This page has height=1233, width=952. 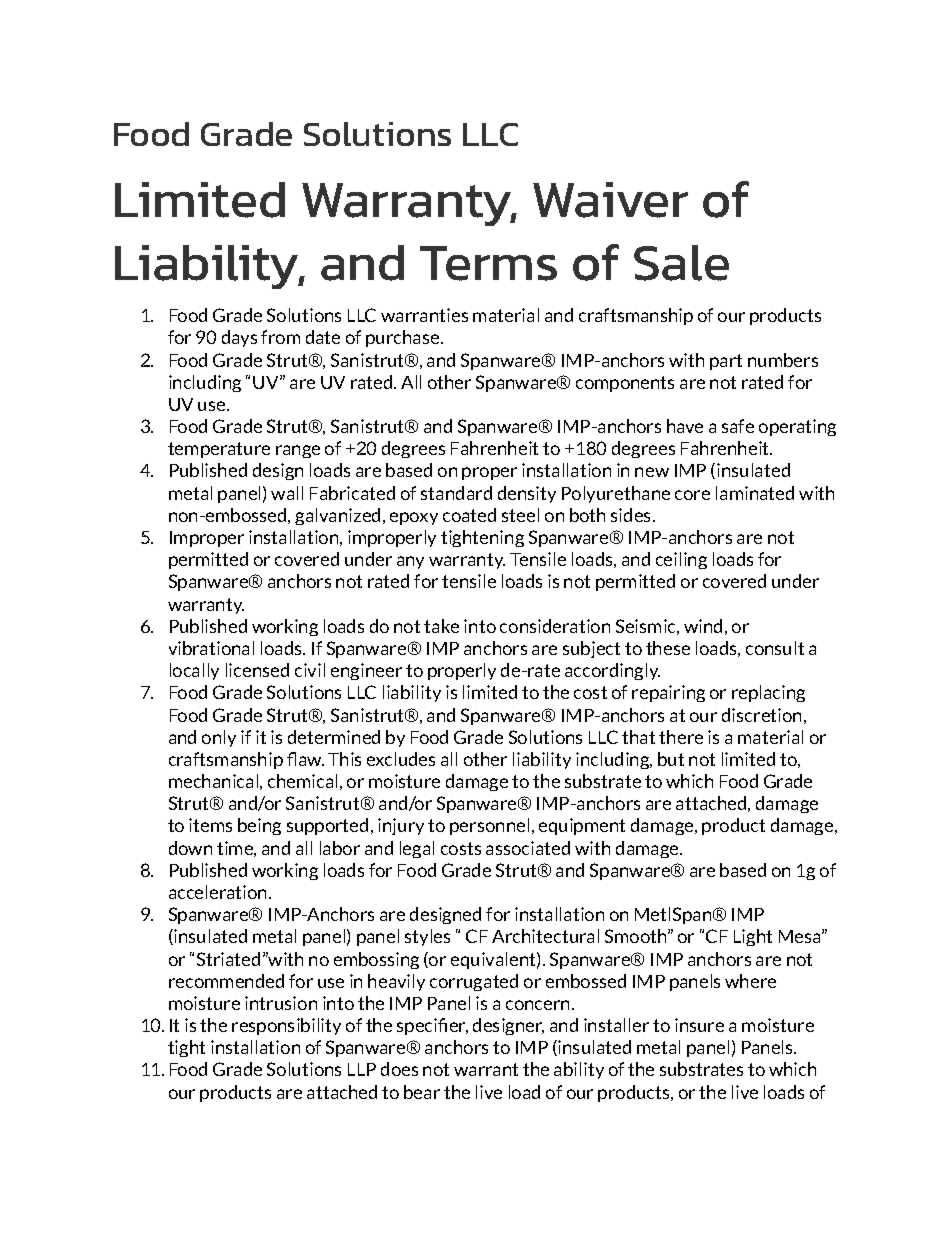 I want to click on standard, so click(x=456, y=493).
